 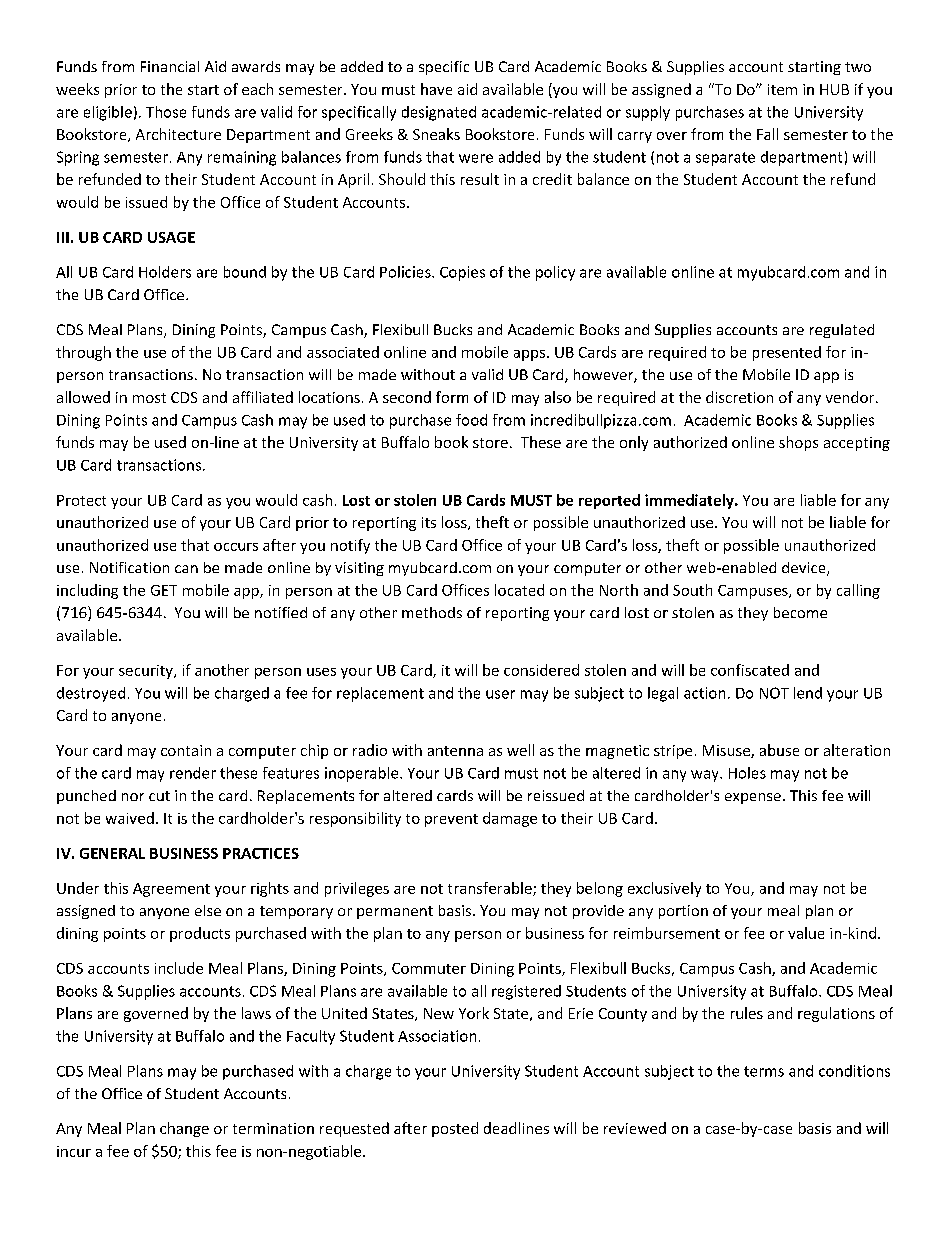 What do you see at coordinates (166, 112) in the screenshot?
I see `Those` at bounding box center [166, 112].
